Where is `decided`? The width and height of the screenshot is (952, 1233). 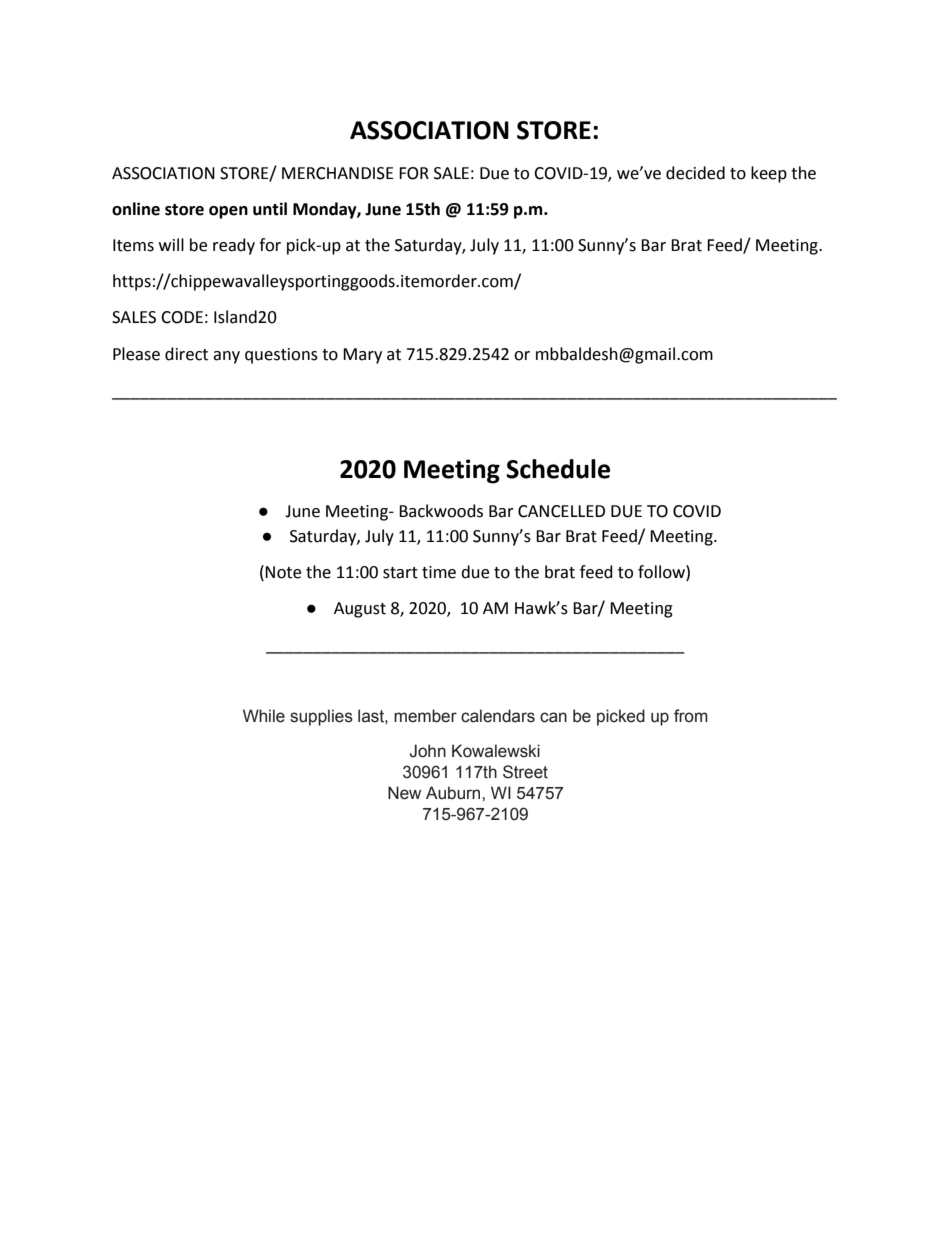 decided is located at coordinates (695, 173).
